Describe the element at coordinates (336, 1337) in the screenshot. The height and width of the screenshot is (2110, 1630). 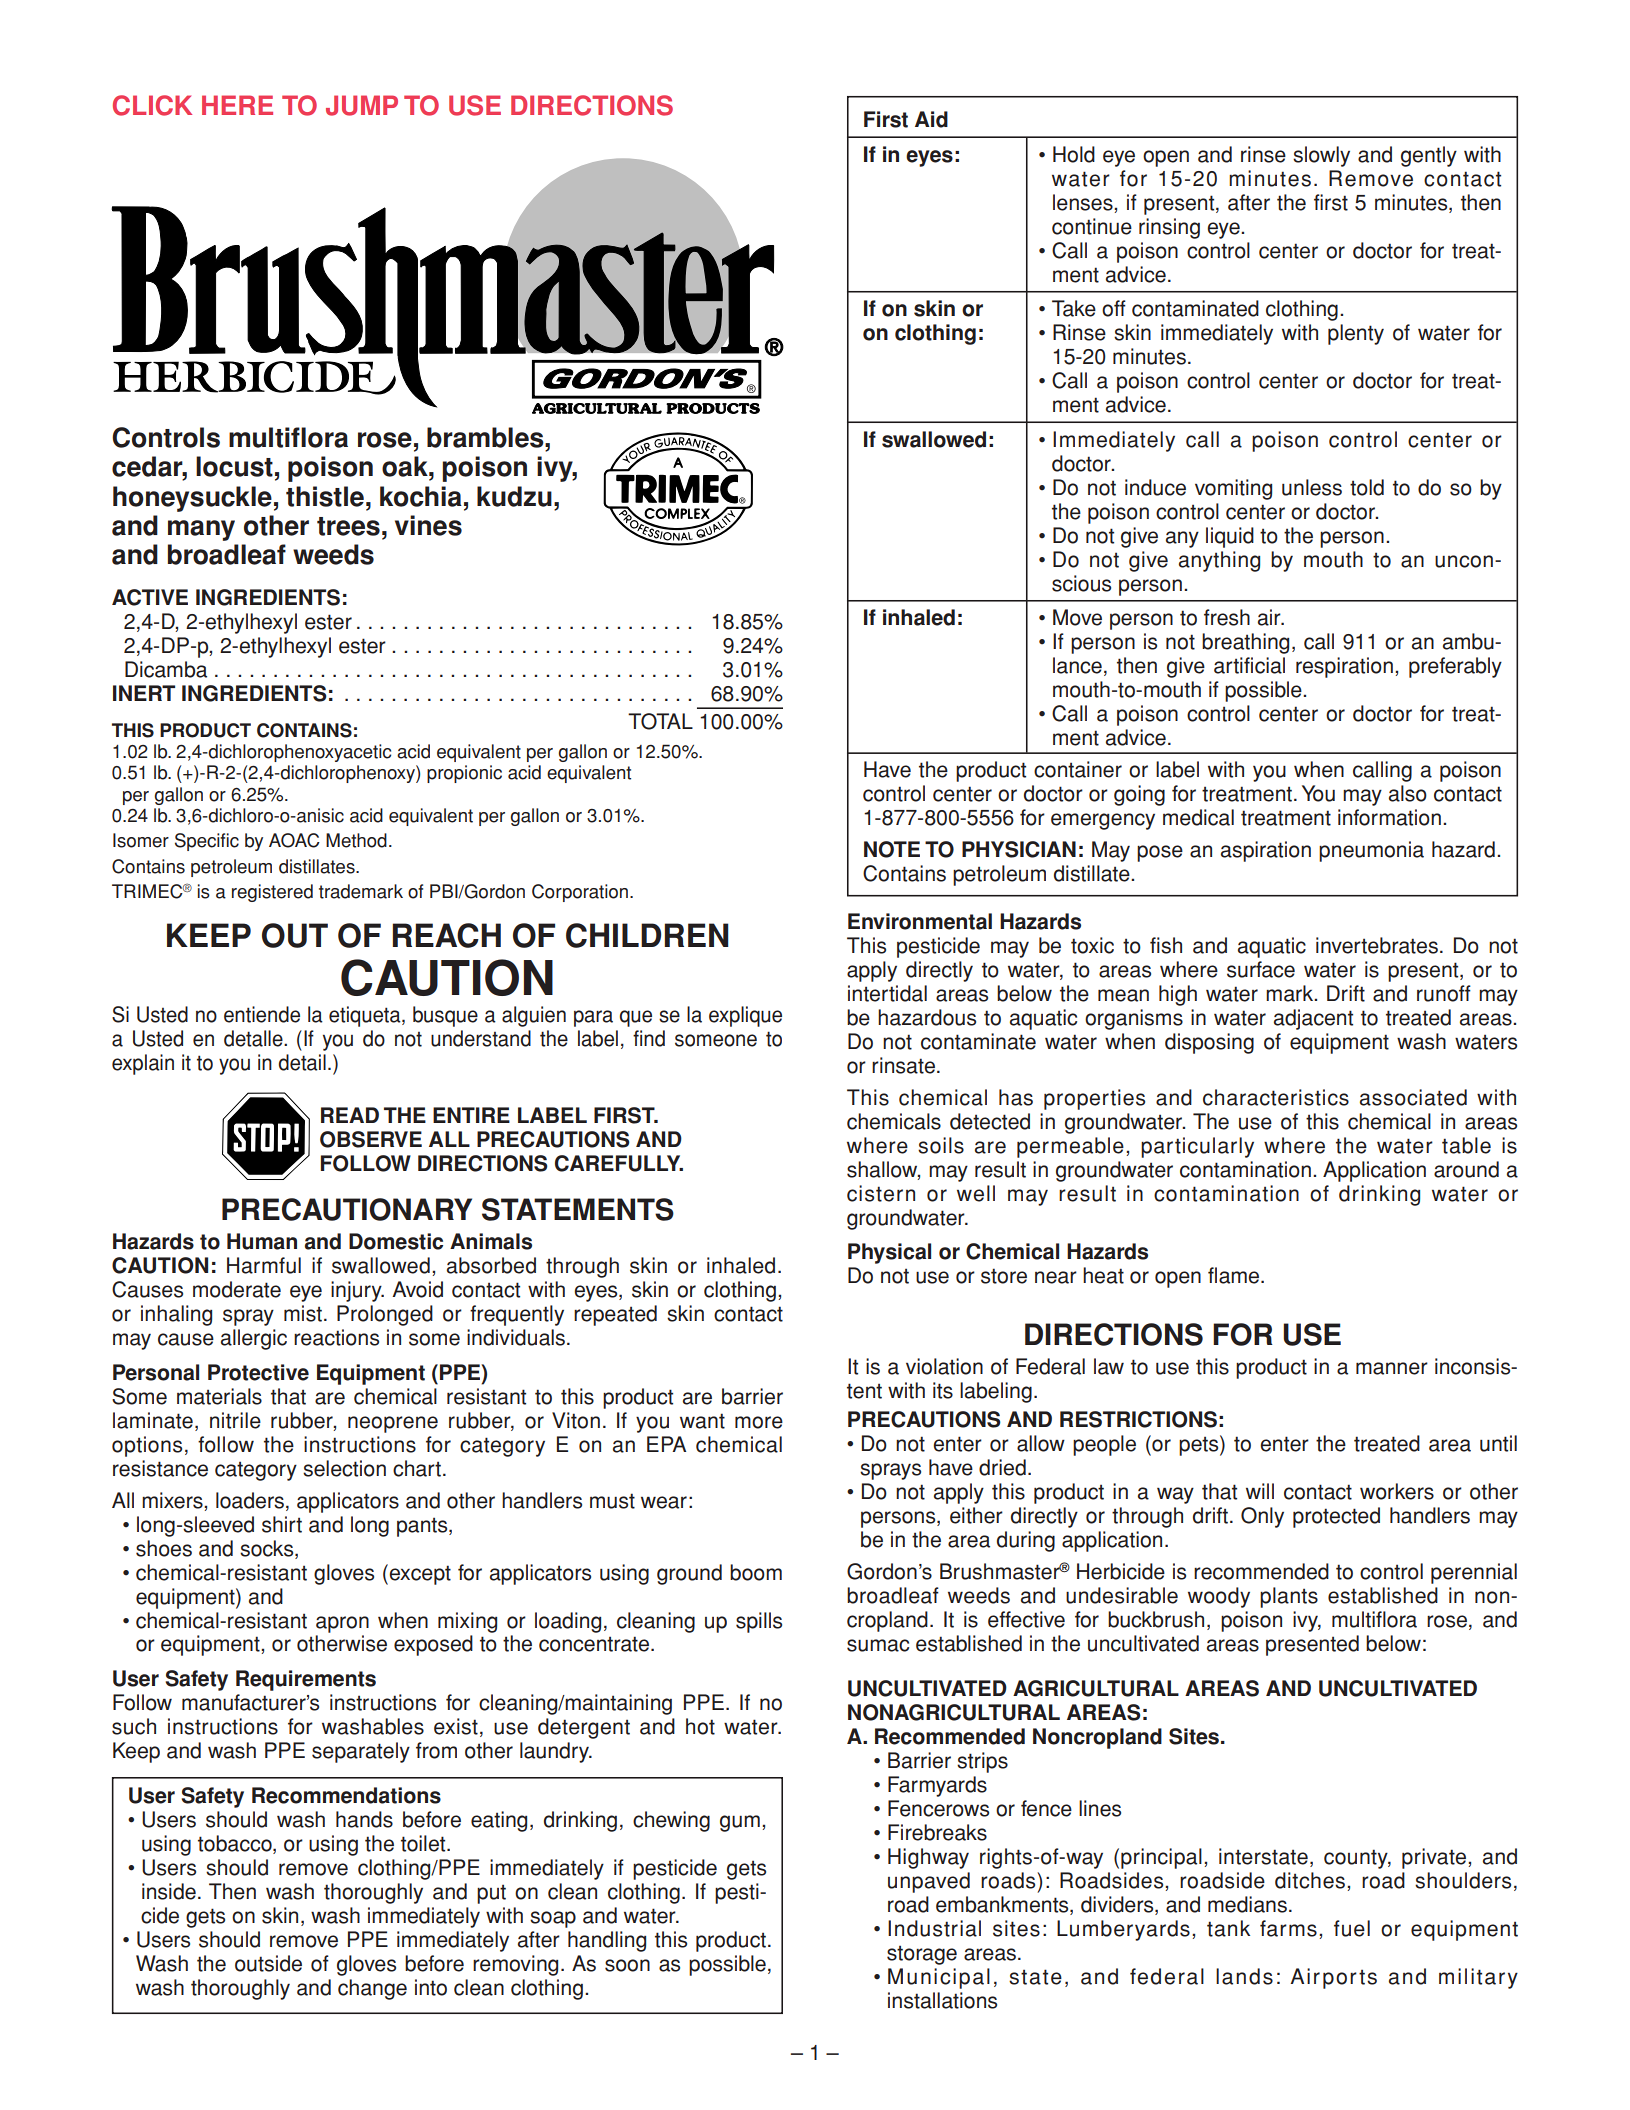
I see `reactions` at that location.
